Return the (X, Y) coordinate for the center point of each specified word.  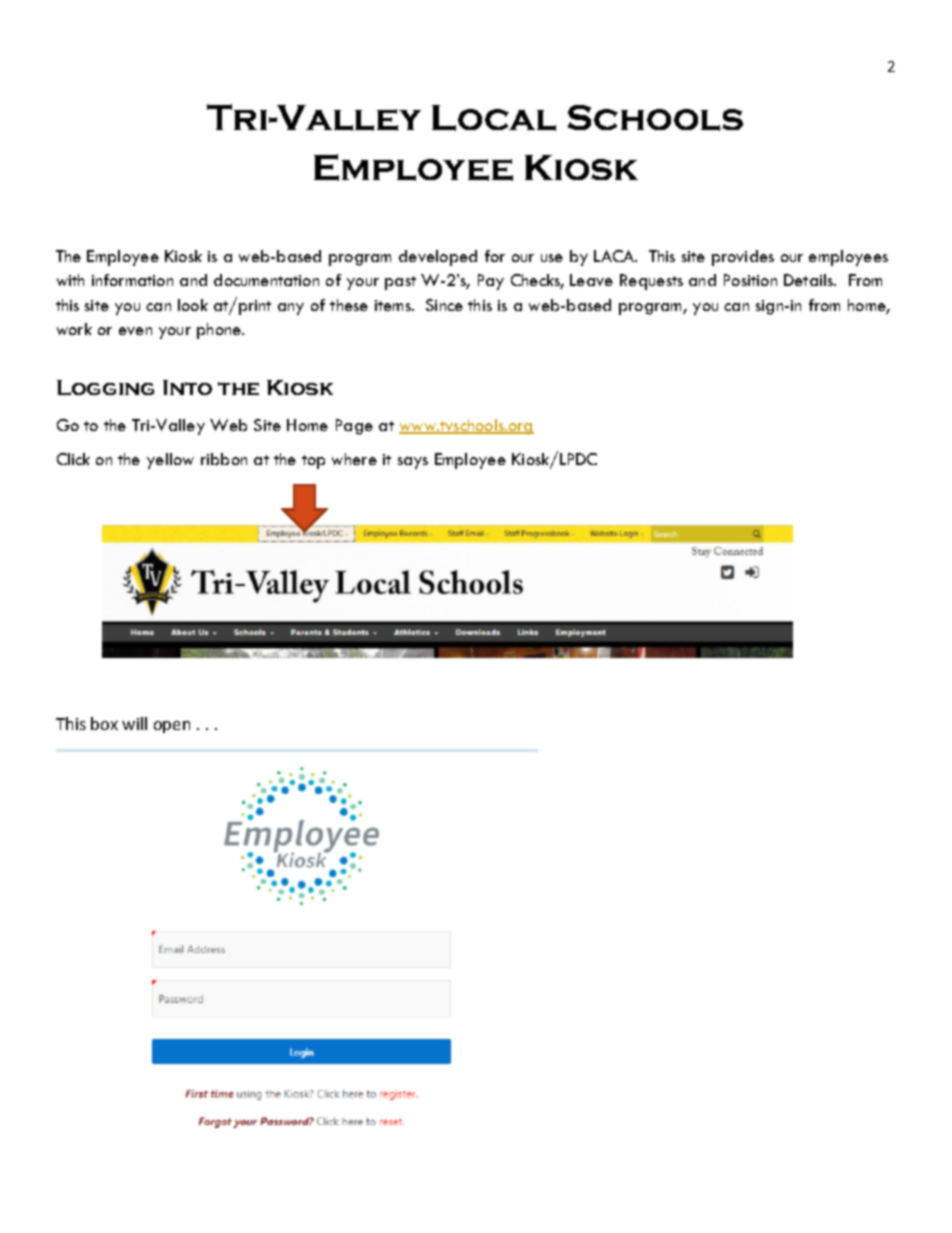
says (413, 463)
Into (187, 387)
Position (750, 280)
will (134, 723)
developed (438, 258)
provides (743, 258)
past (400, 283)
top (313, 462)
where (354, 459)
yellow (170, 461)
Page (354, 427)
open (172, 727)
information (132, 280)
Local (494, 118)
